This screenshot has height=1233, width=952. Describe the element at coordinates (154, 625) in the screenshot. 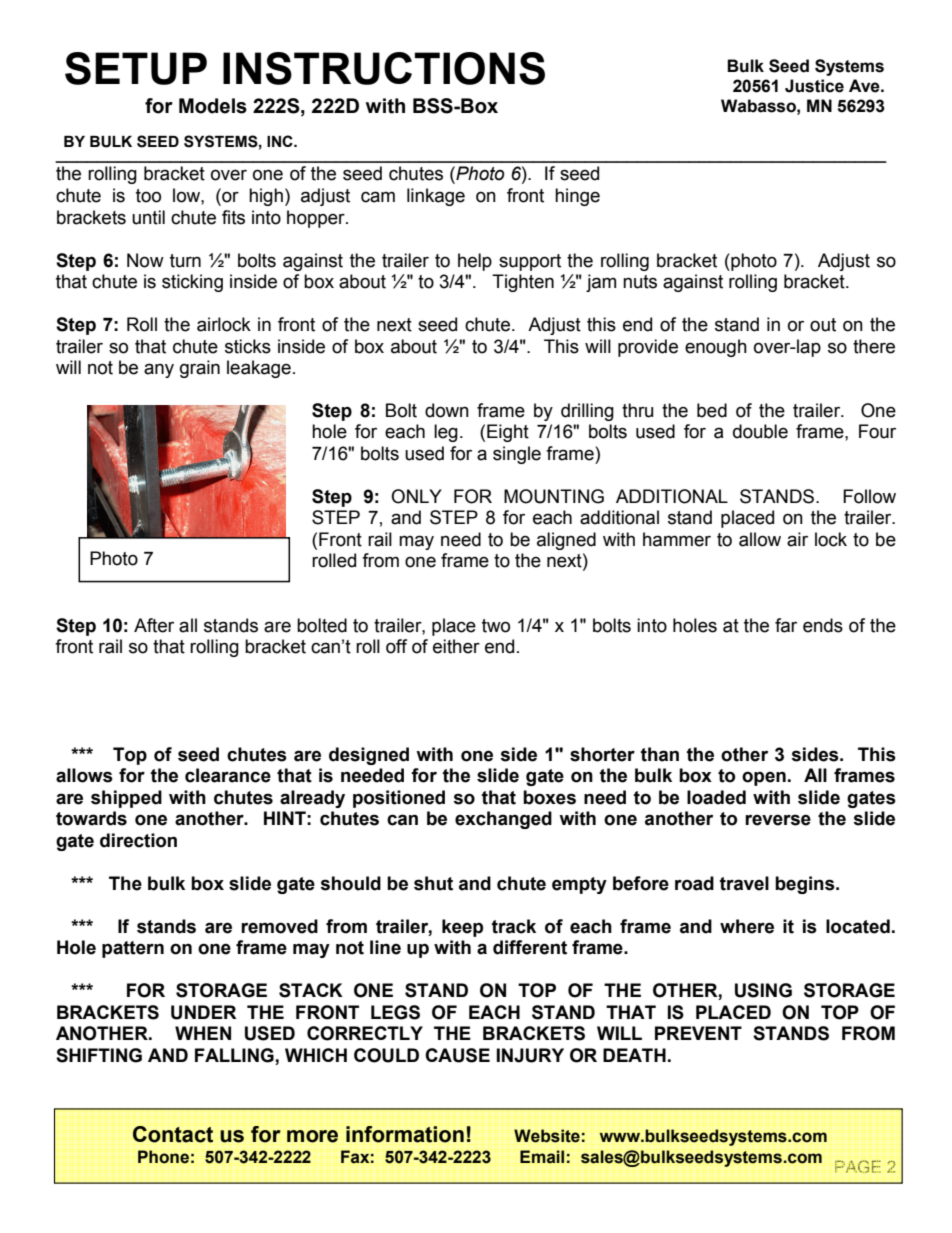

I see `After` at that location.
